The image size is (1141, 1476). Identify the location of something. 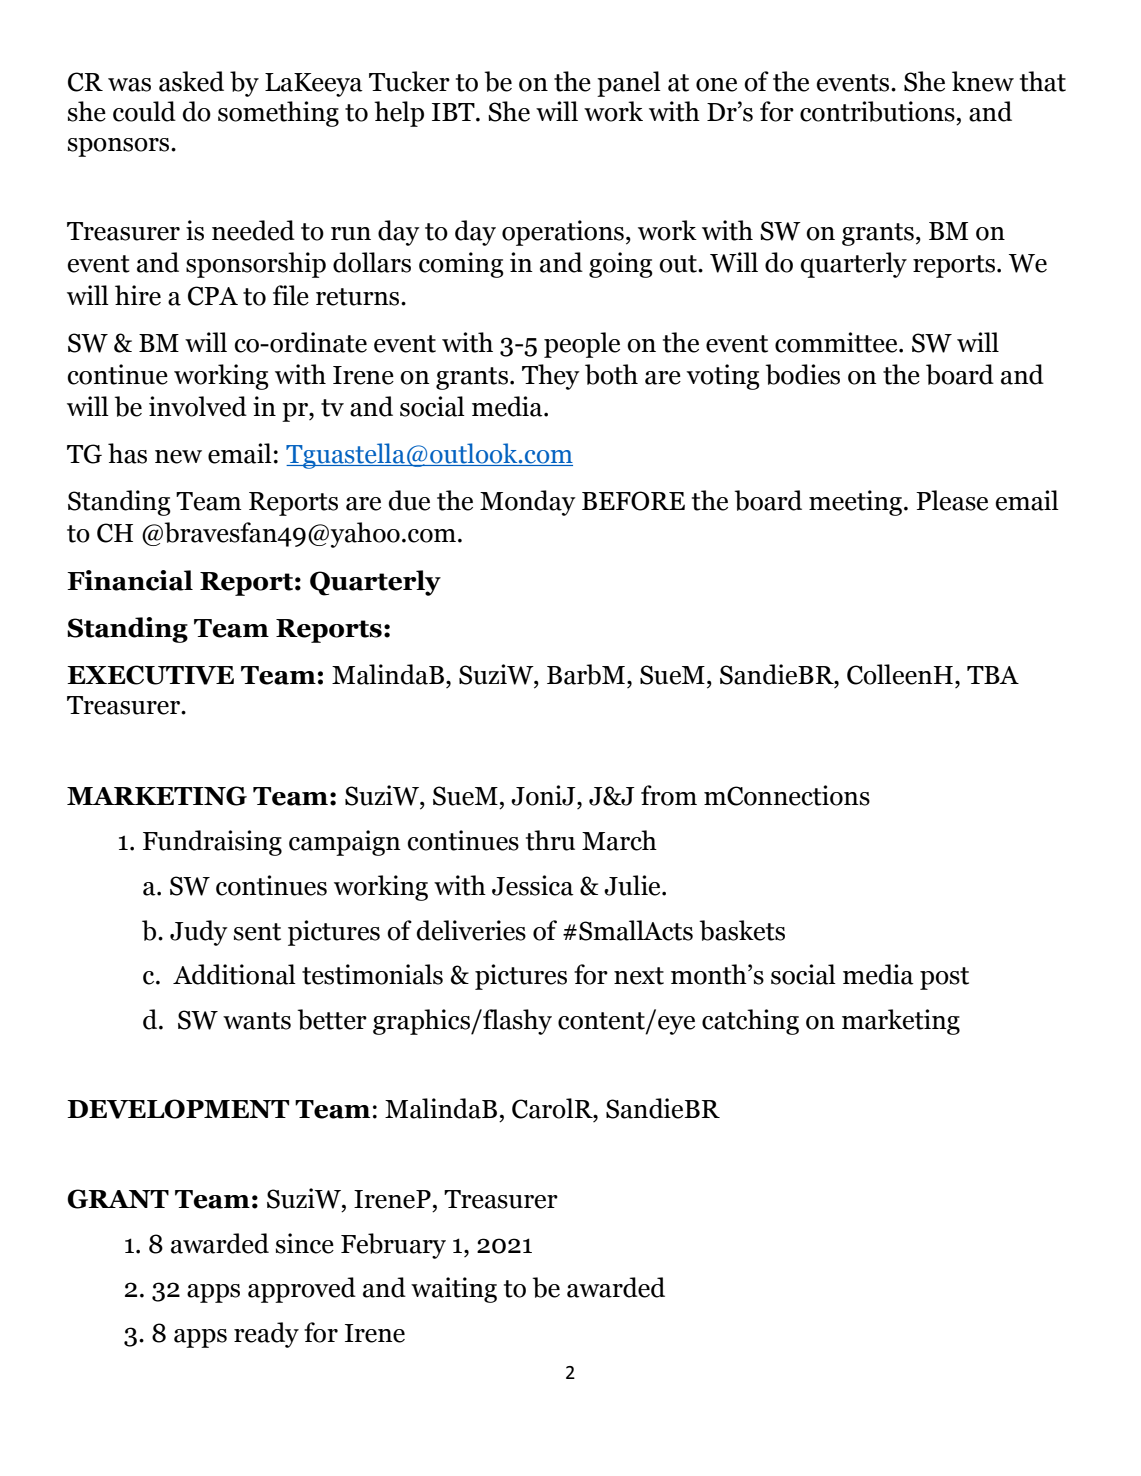
(278, 114).
